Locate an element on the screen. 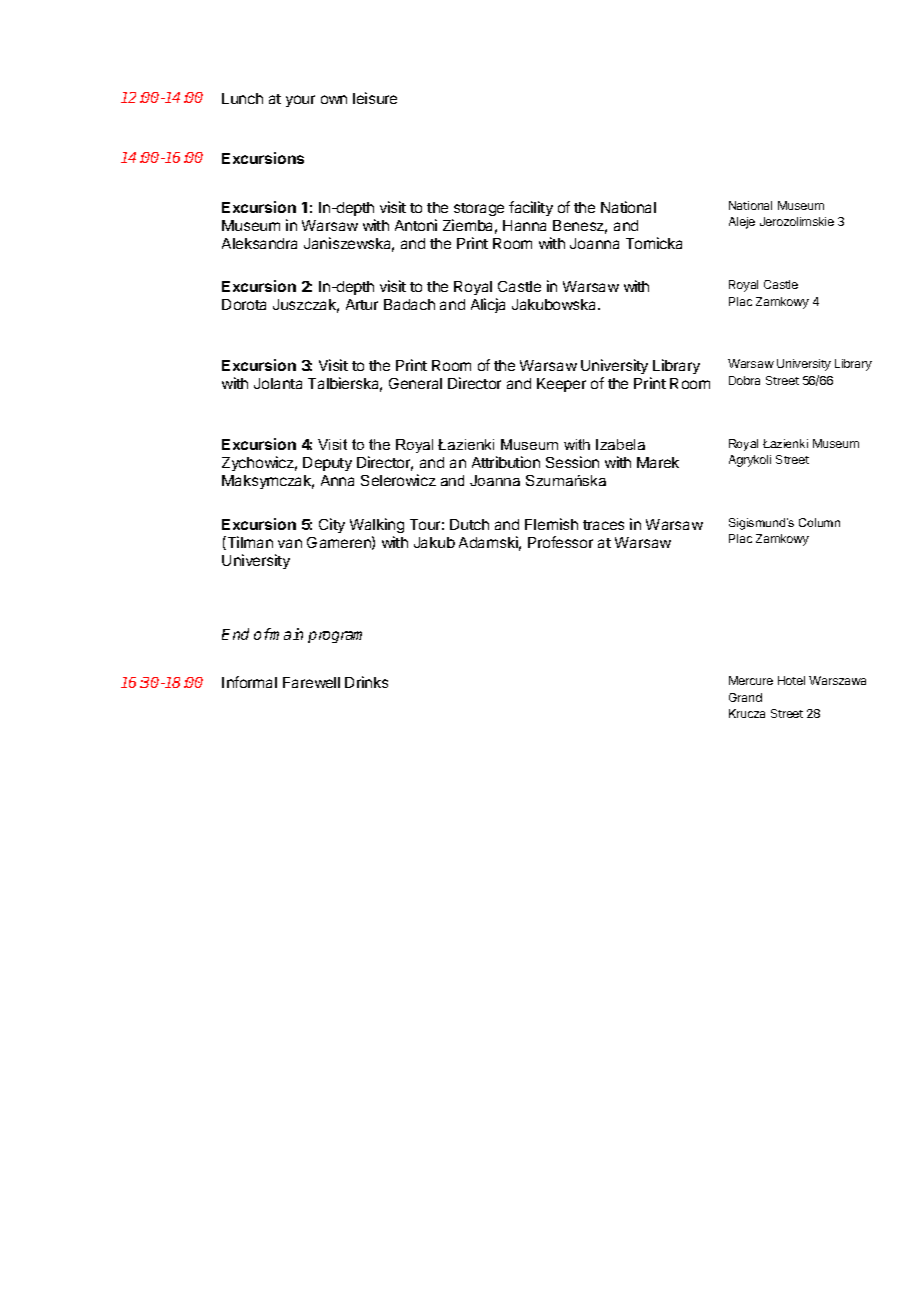 The width and height of the screenshot is (924, 1308). Farewell is located at coordinates (311, 682).
